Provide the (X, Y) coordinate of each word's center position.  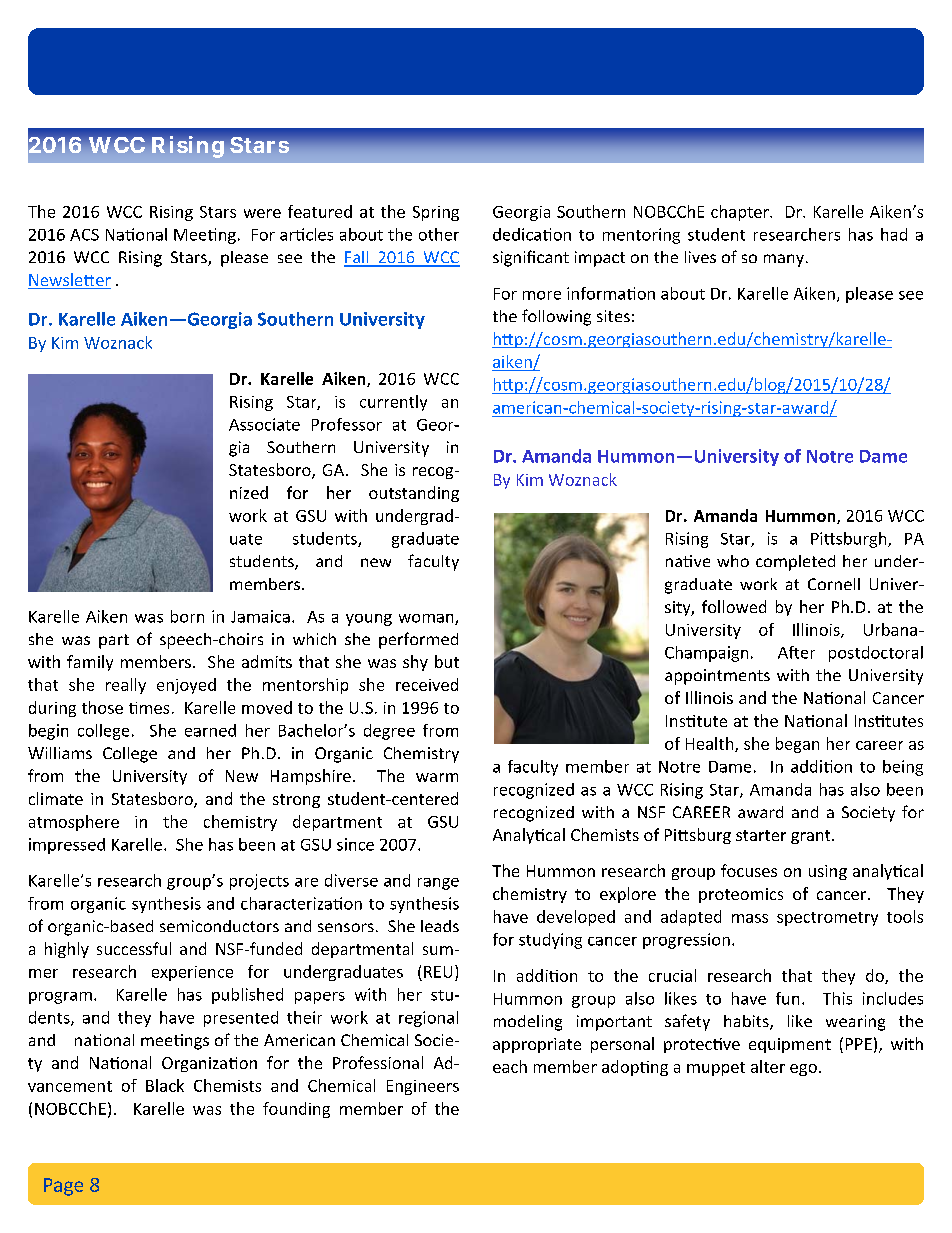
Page (63, 1187)
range (438, 884)
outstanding (414, 494)
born (187, 616)
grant (812, 837)
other (439, 234)
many (784, 260)
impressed (67, 846)
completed (795, 563)
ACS (84, 235)
